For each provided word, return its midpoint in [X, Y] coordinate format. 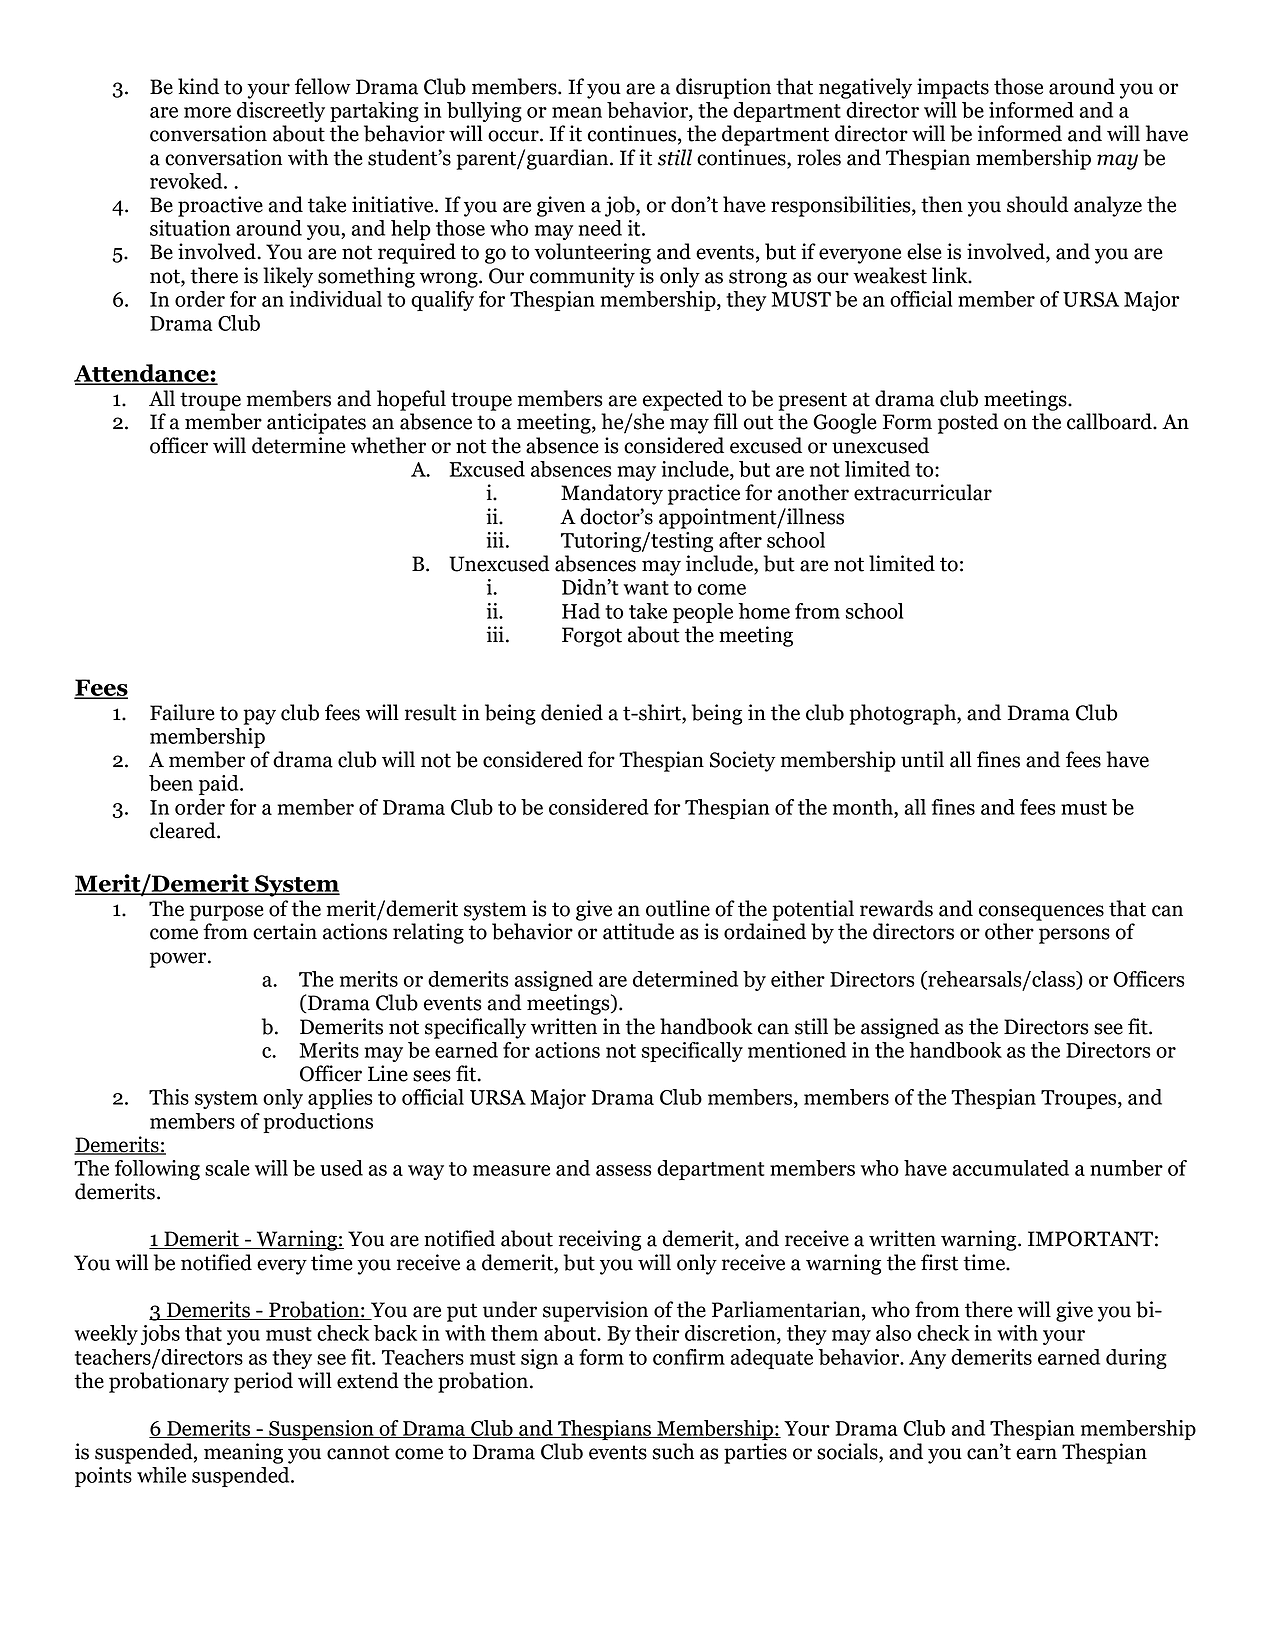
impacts [953, 88]
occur [514, 136]
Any [927, 1359]
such [673, 1451]
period [263, 1382]
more [207, 112]
